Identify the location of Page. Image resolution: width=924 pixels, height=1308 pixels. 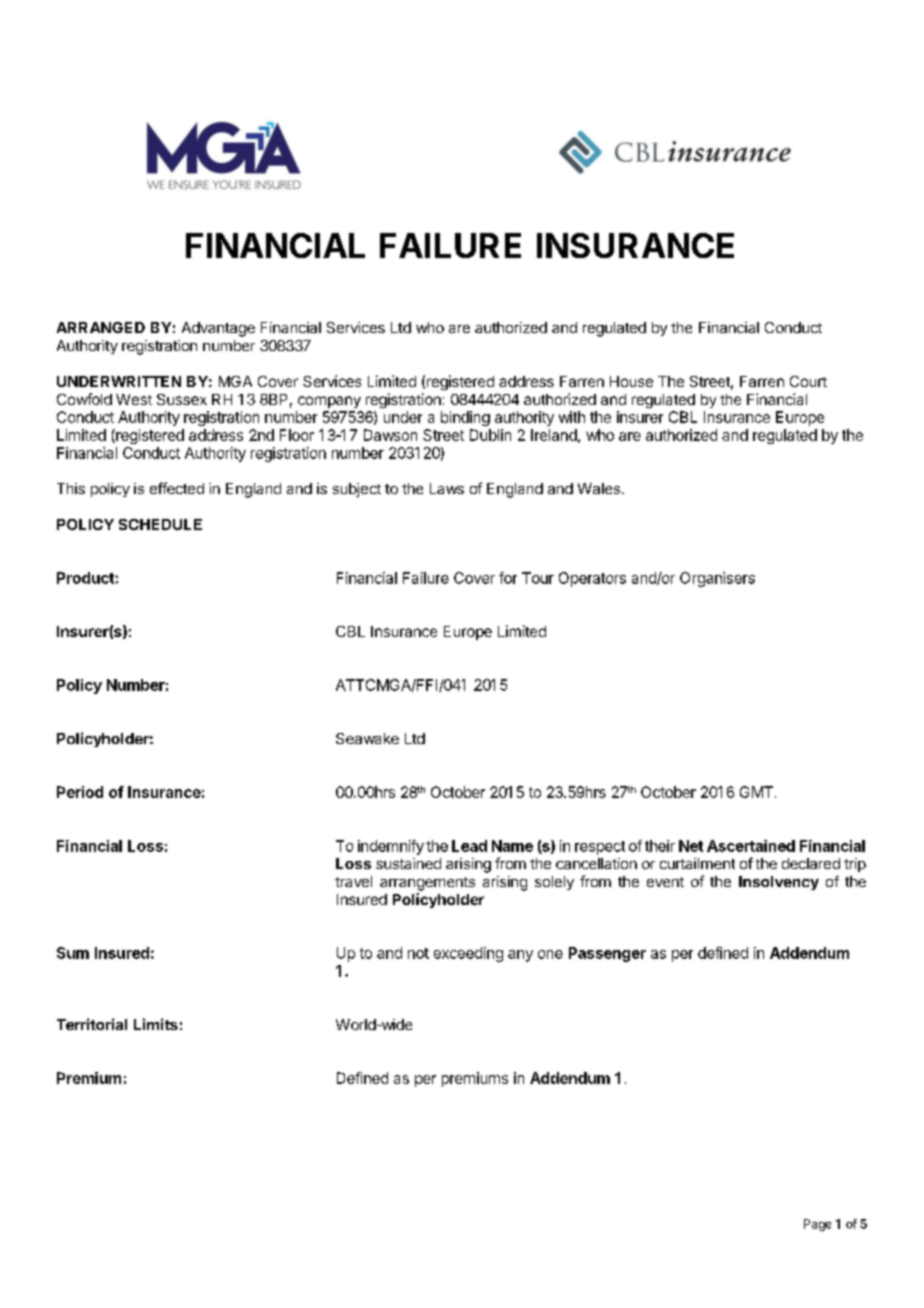
(817, 1225).
